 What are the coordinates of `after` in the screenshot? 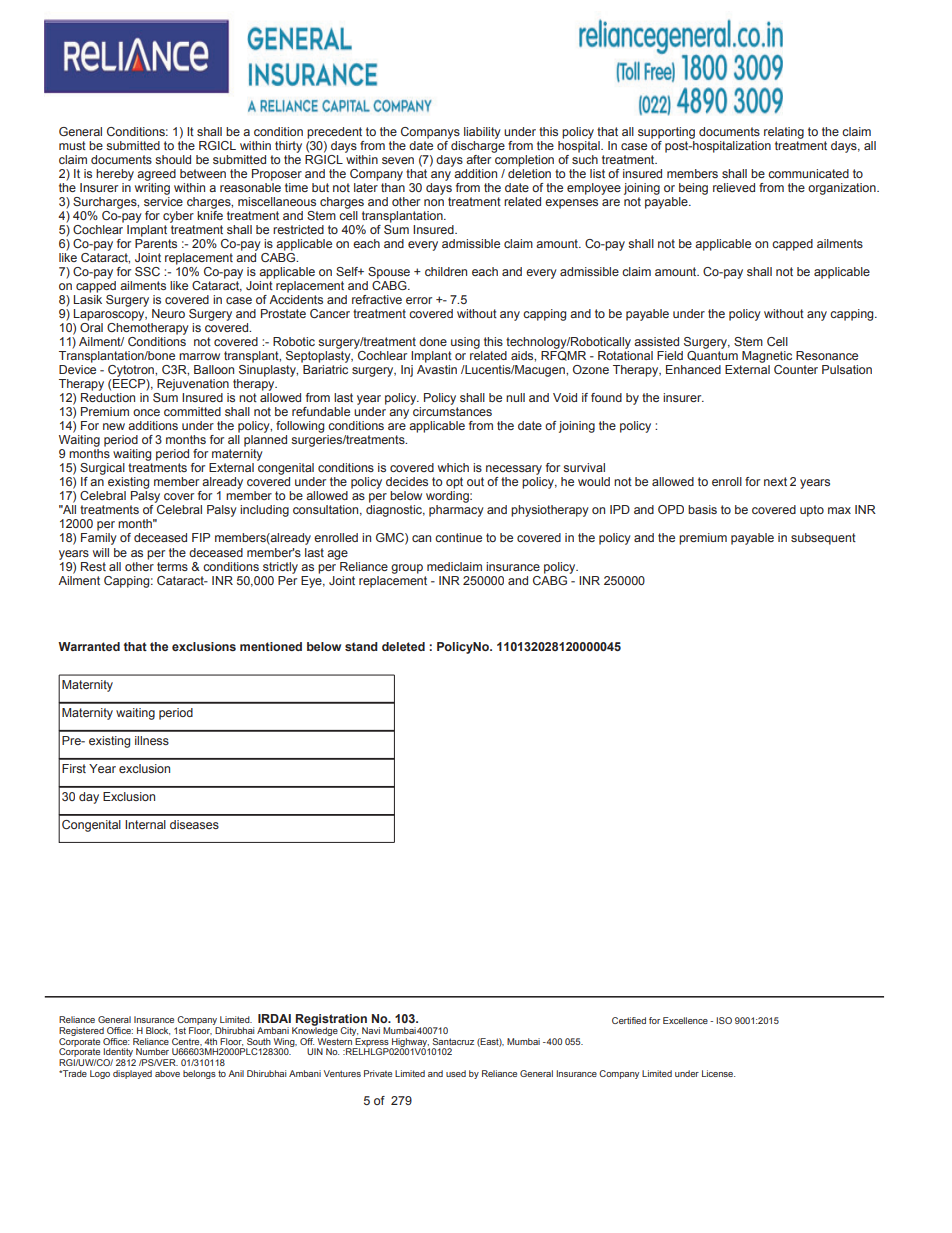 It's located at (478, 159).
